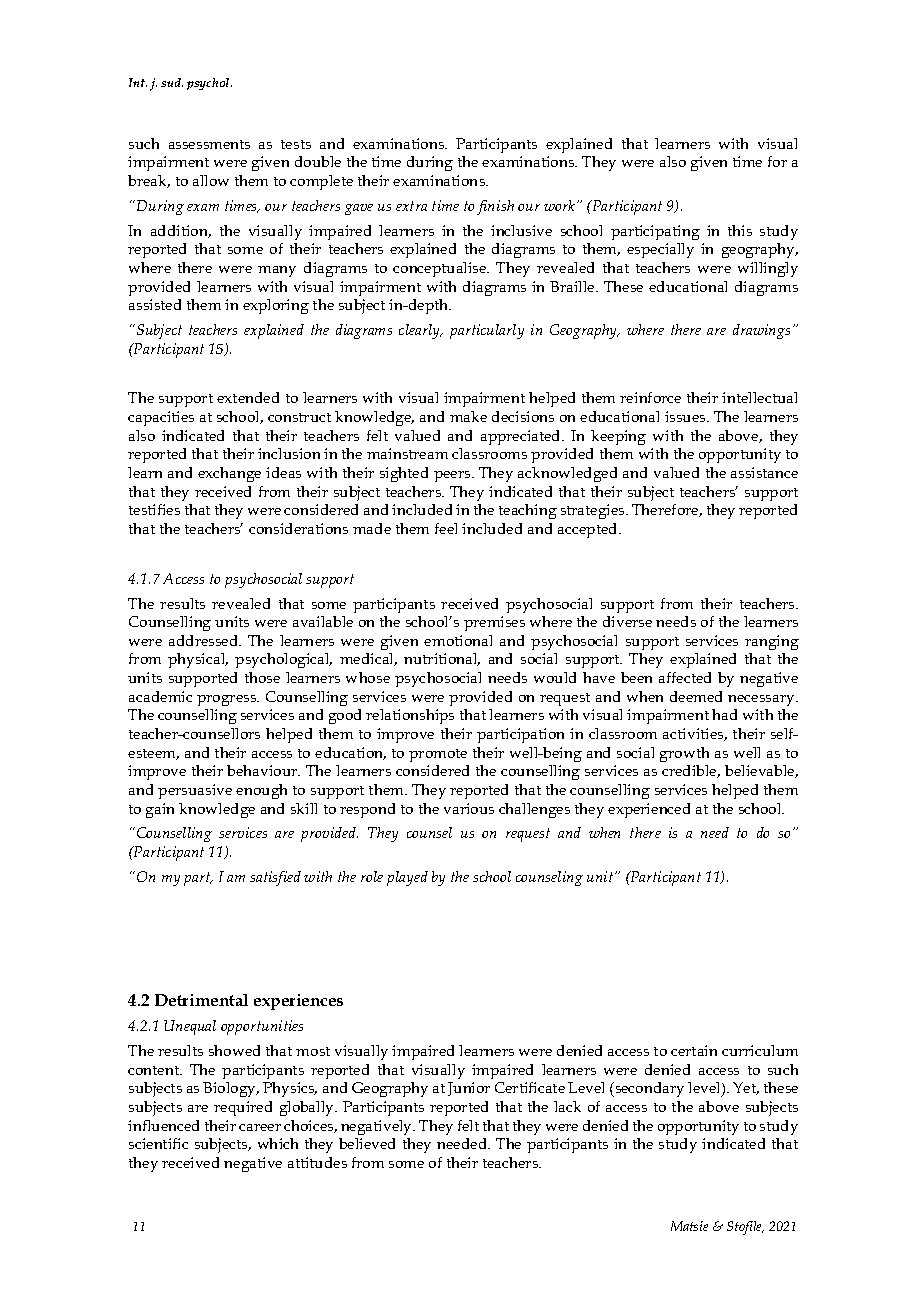 This screenshot has height=1308, width=924. Describe the element at coordinates (275, 878) in the screenshot. I see `satisfied` at that location.
